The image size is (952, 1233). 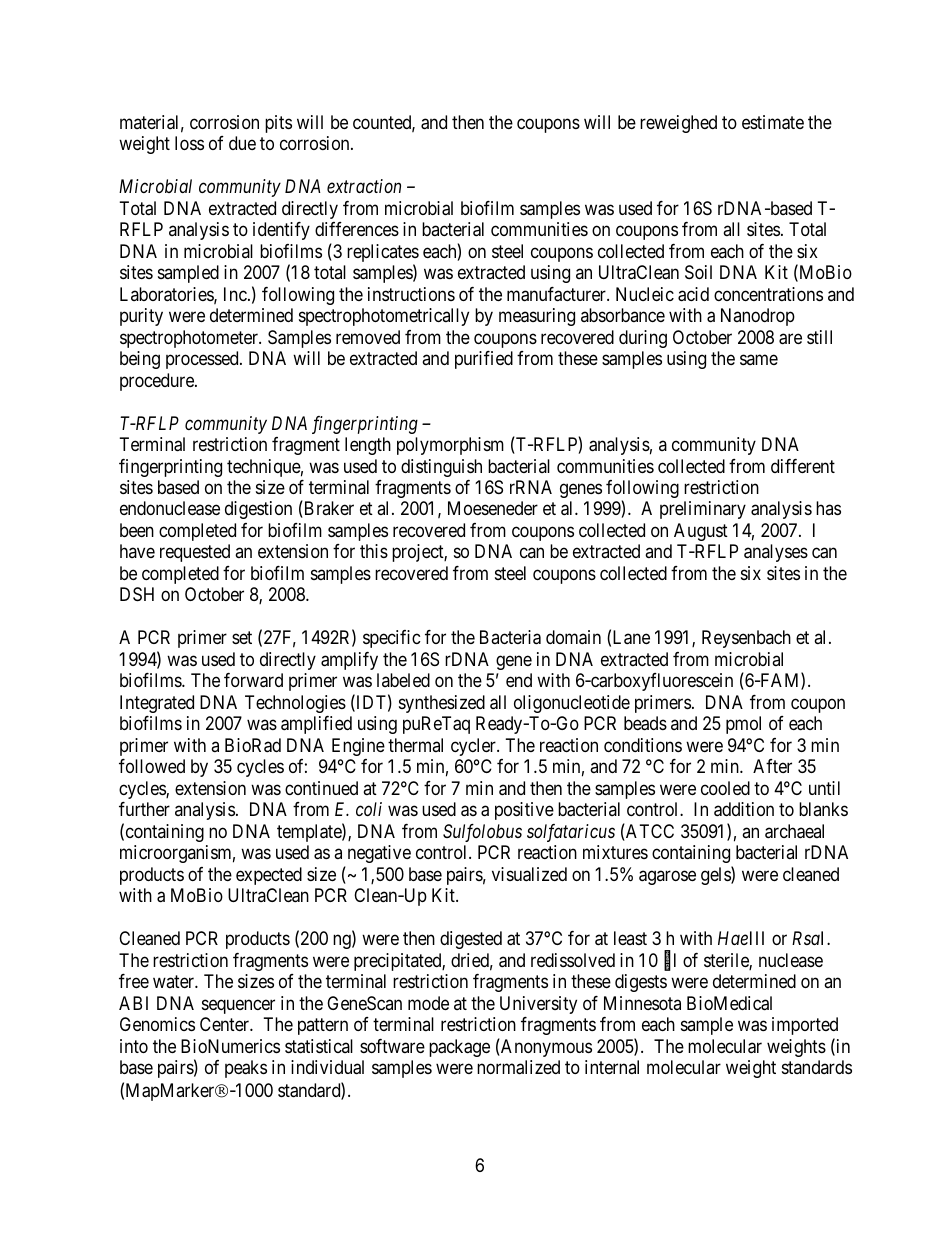 I want to click on thermal, so click(x=415, y=745).
